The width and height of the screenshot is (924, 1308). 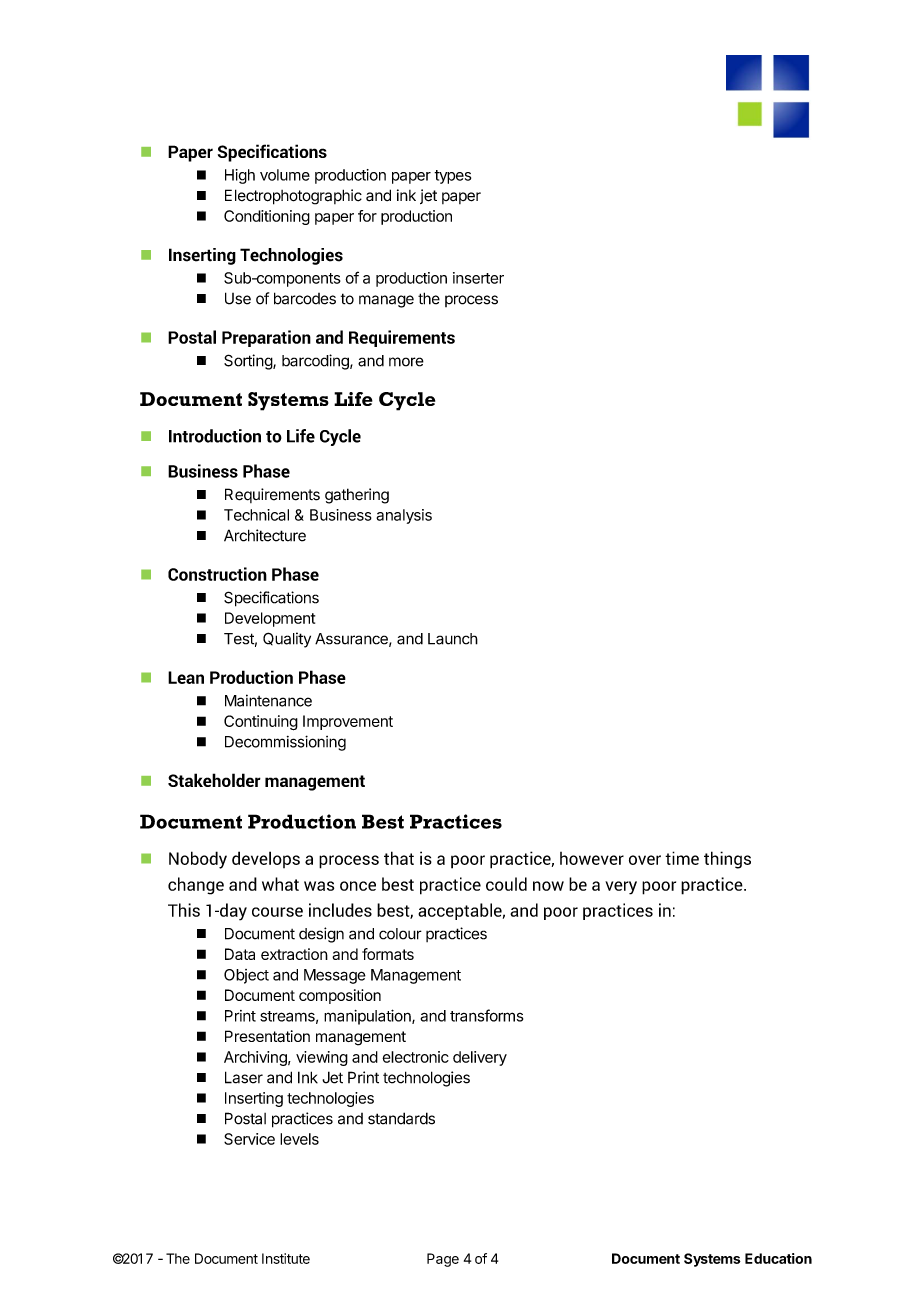 I want to click on time, so click(x=682, y=858).
